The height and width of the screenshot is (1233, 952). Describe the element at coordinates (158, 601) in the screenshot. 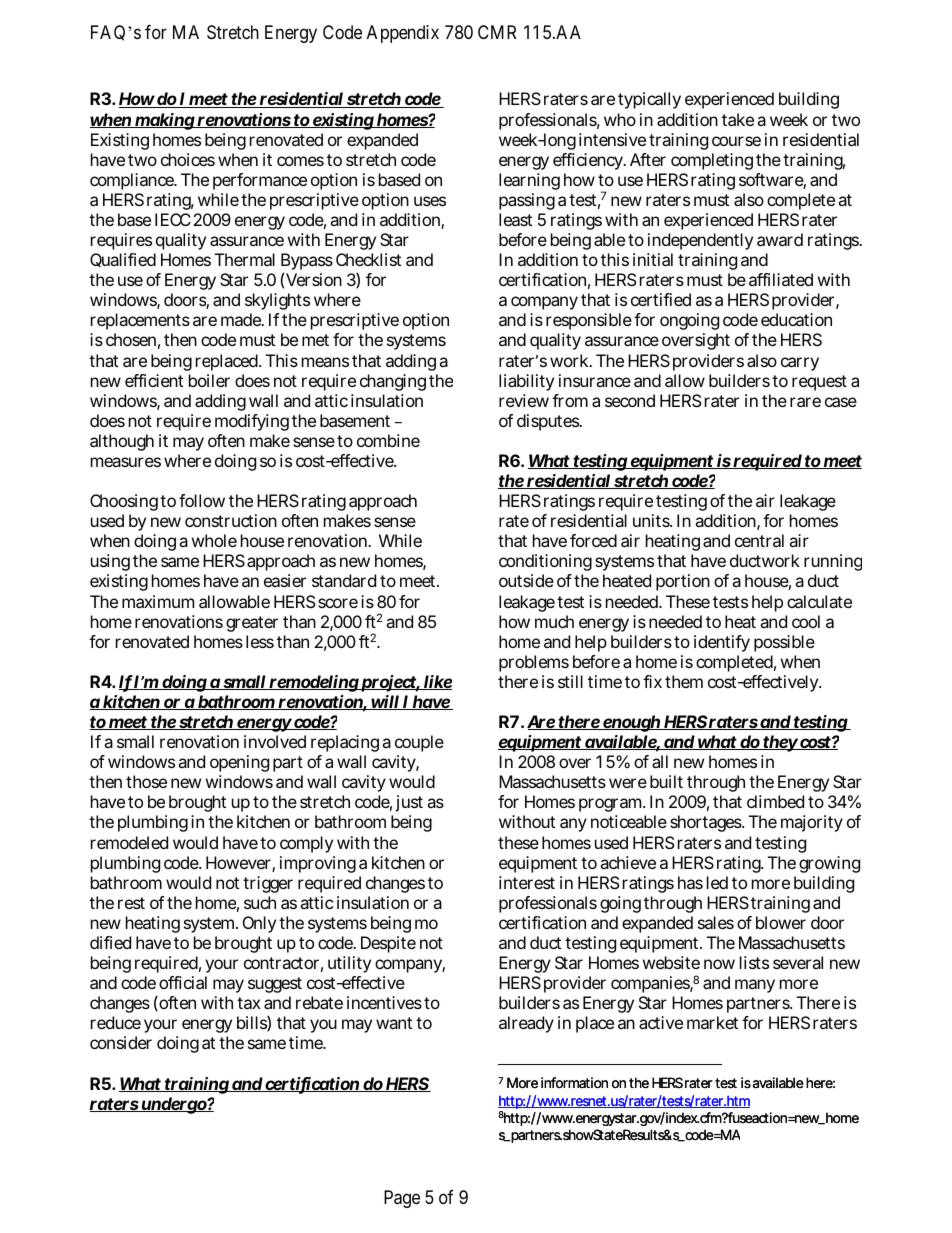

I see `maximum` at that location.
